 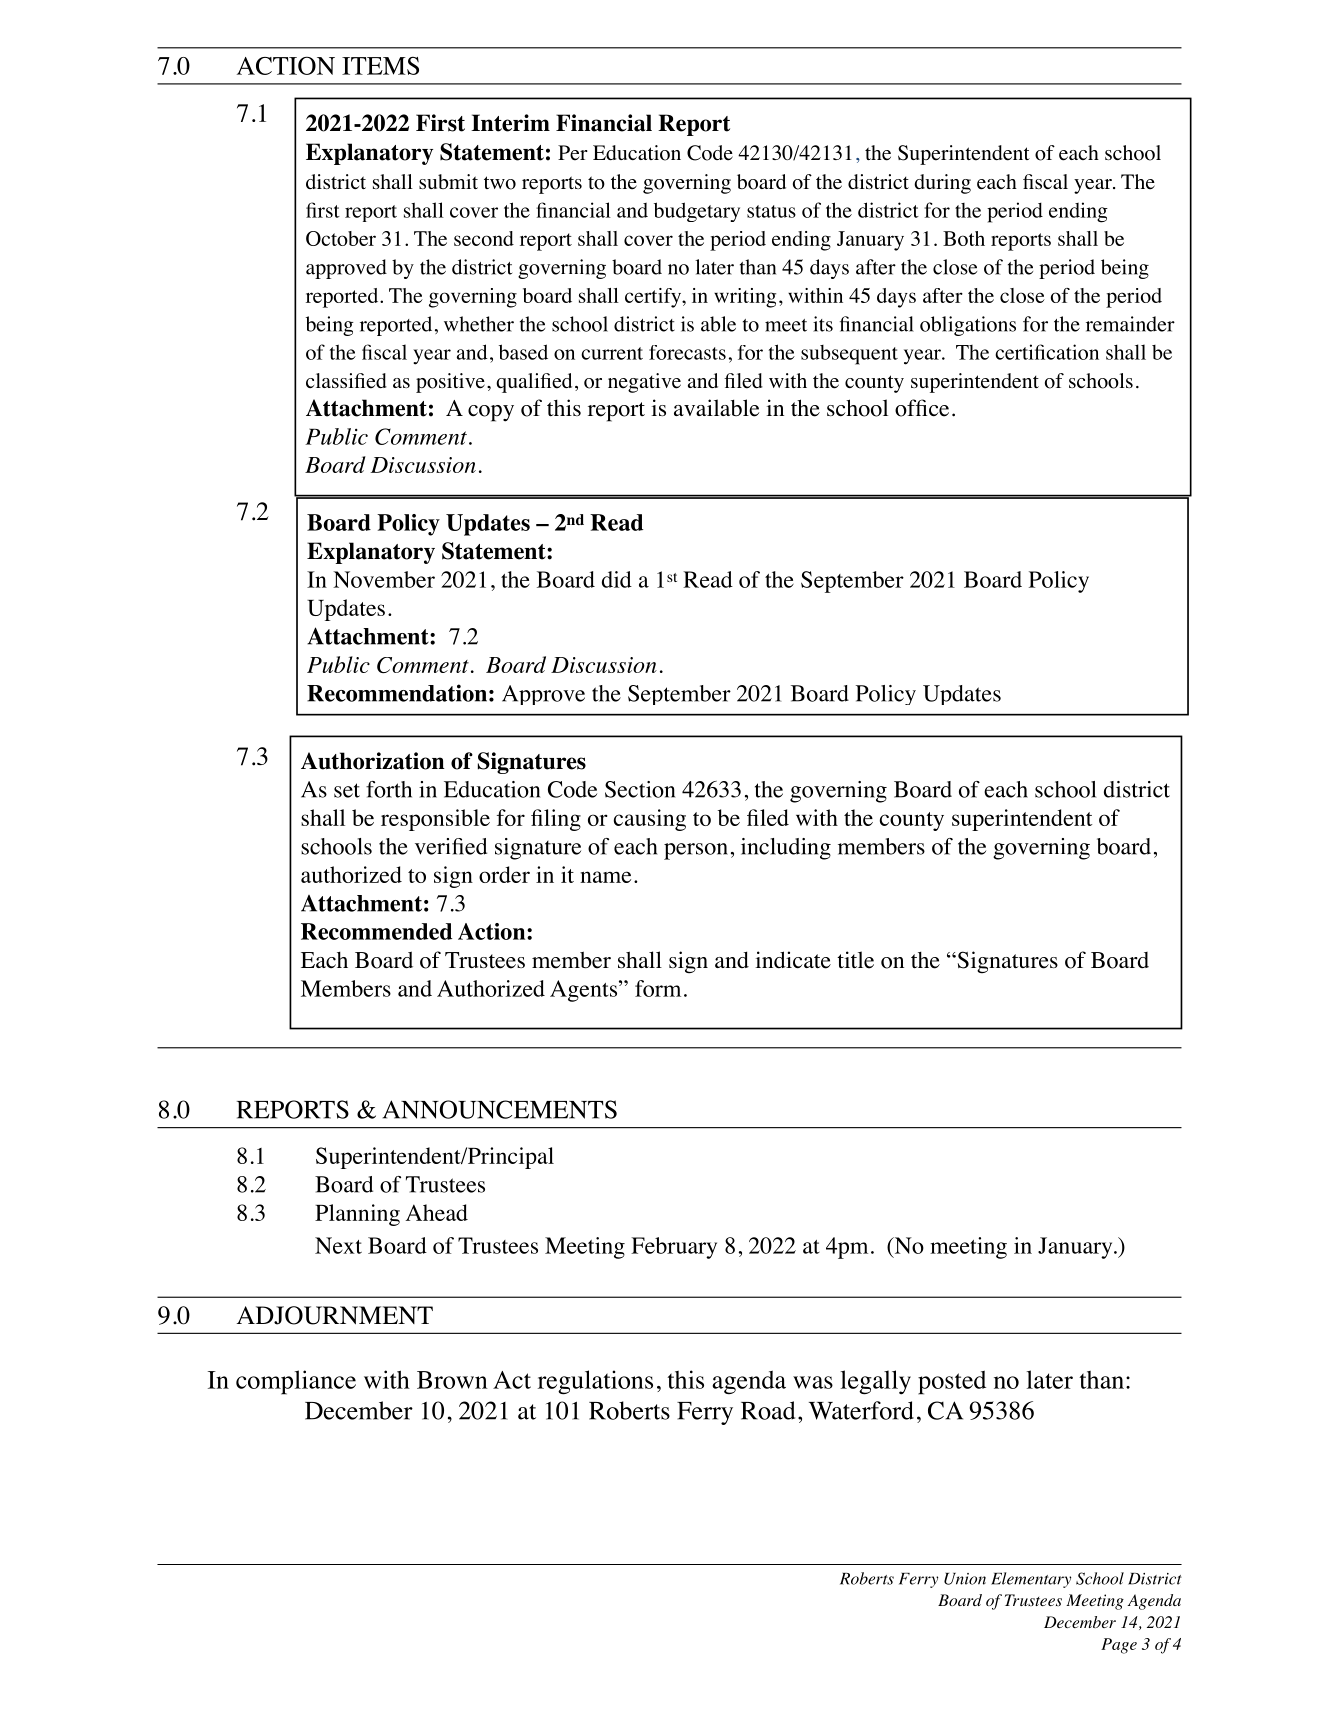 What do you see at coordinates (855, 960) in the page?
I see `title` at bounding box center [855, 960].
